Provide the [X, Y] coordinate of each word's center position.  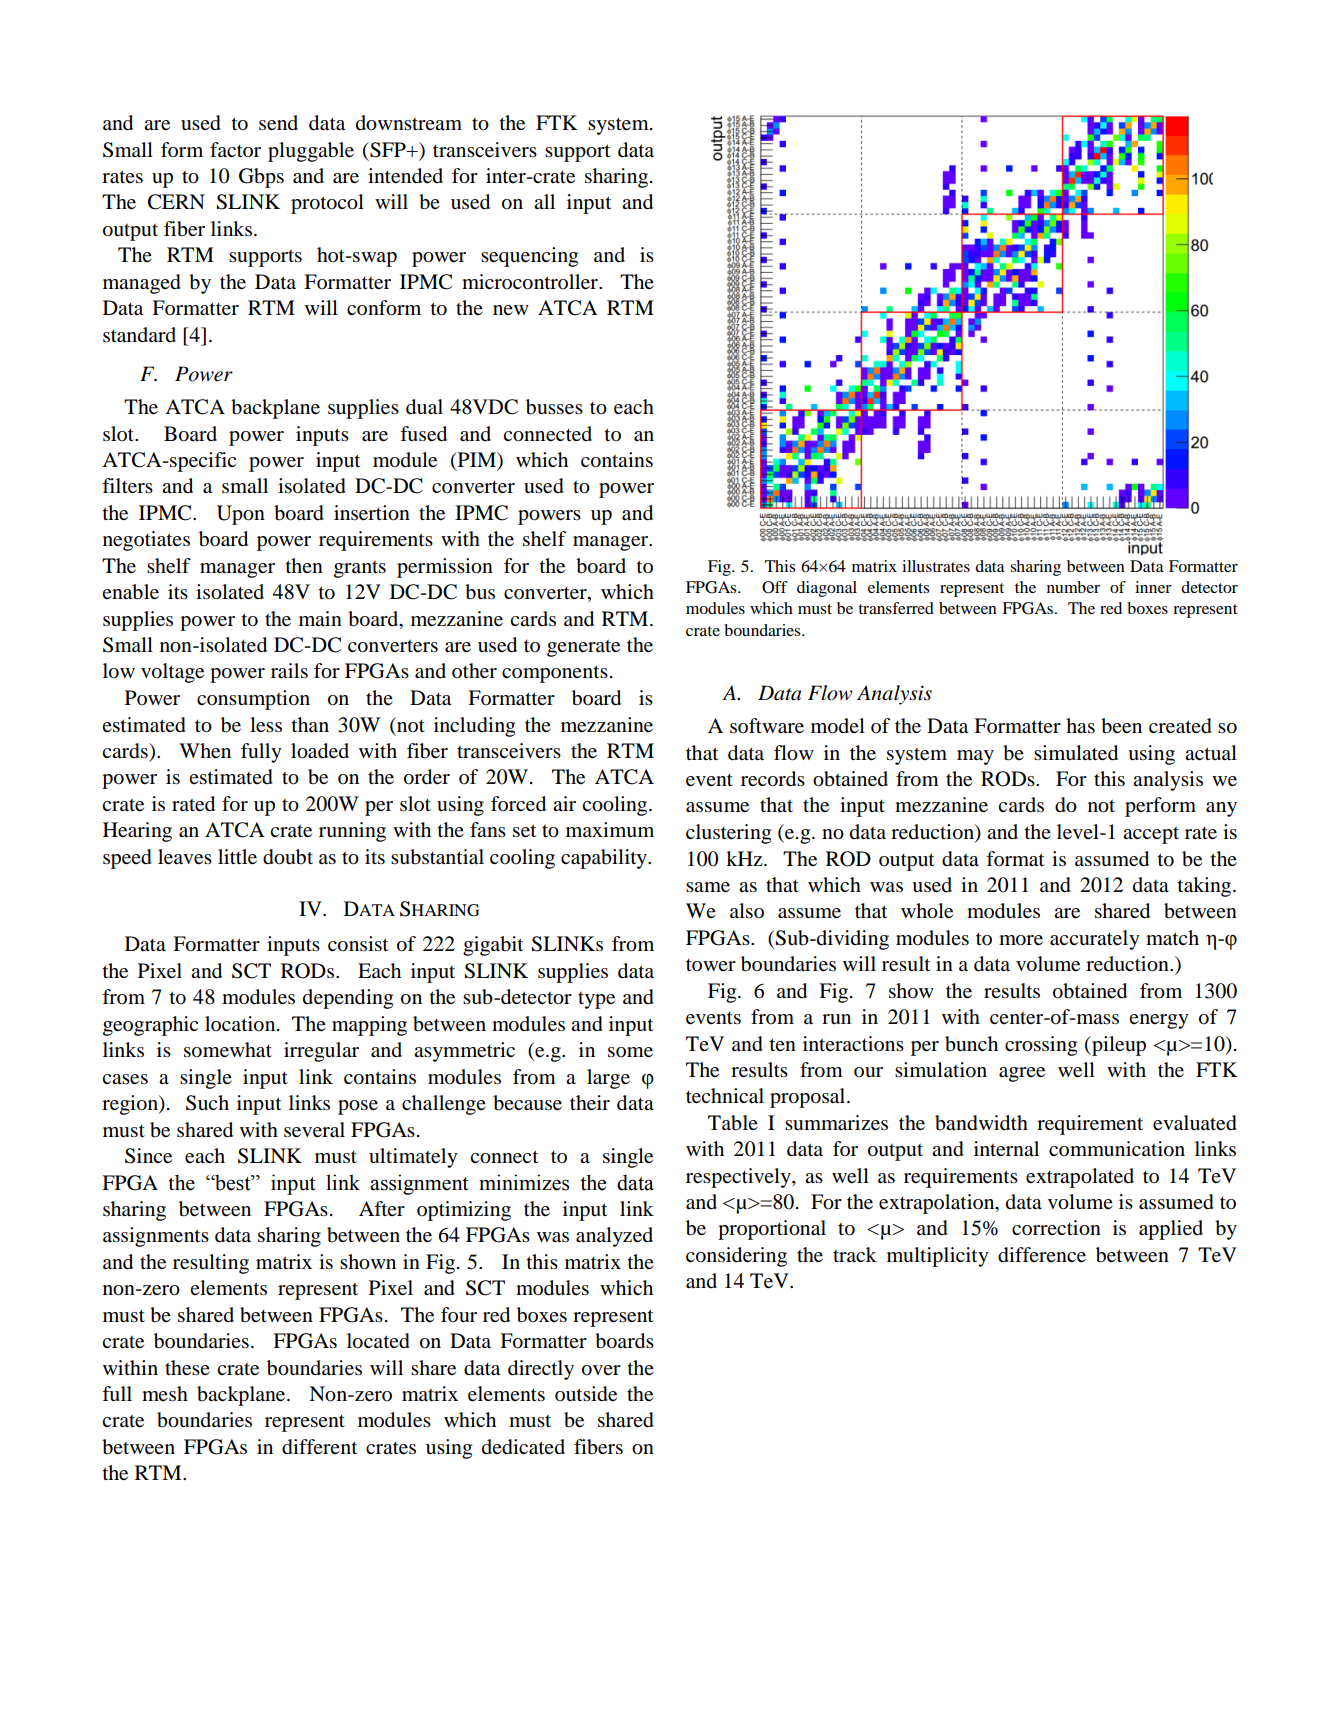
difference [1042, 1255]
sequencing [529, 257]
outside [586, 1394]
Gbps [261, 178]
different [319, 1447]
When [205, 751]
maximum [610, 830]
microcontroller [531, 282]
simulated [1076, 753]
